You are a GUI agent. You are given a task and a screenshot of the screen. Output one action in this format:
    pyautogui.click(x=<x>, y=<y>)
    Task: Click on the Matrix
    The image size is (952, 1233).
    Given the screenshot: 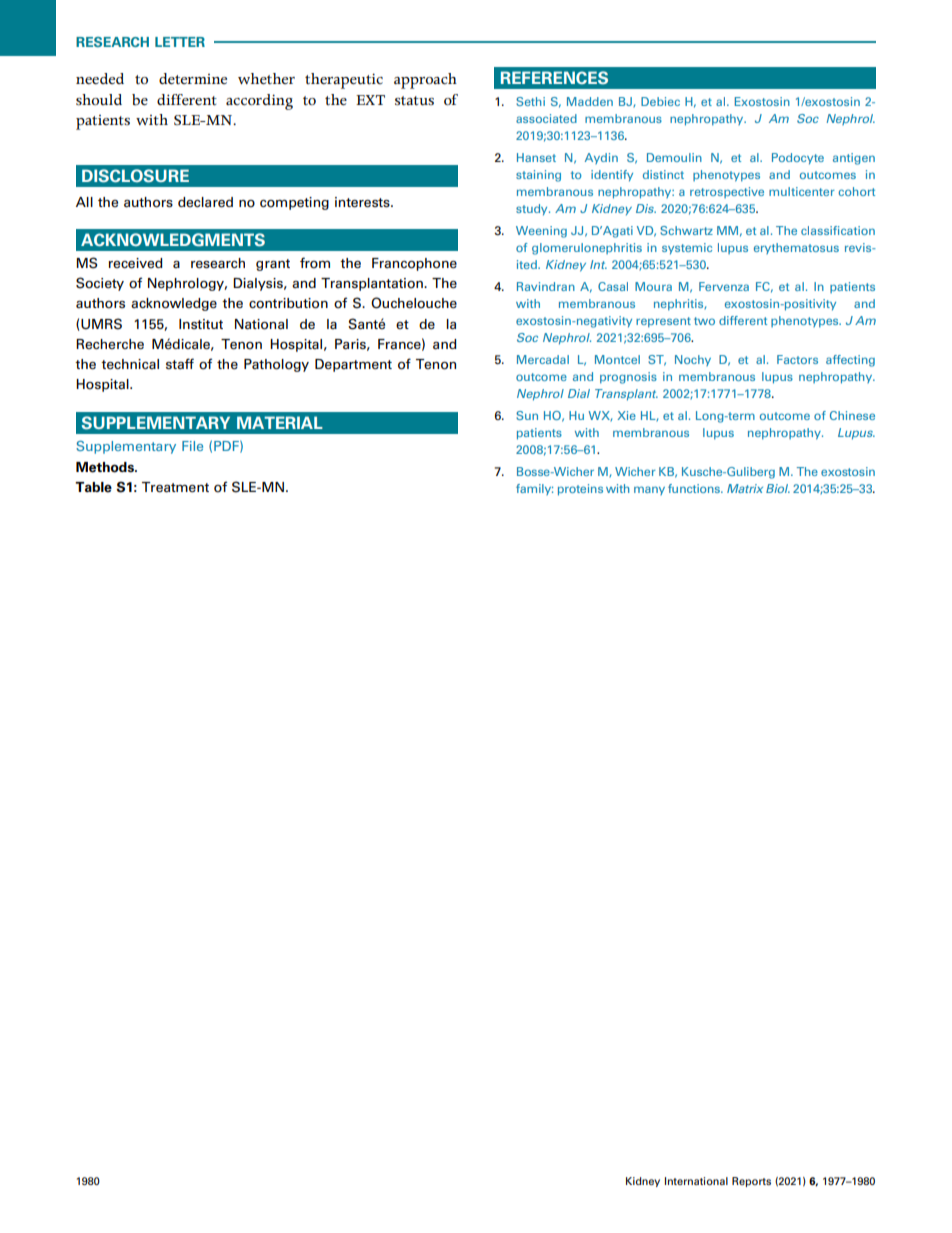 What is the action you would take?
    pyautogui.click(x=745, y=488)
